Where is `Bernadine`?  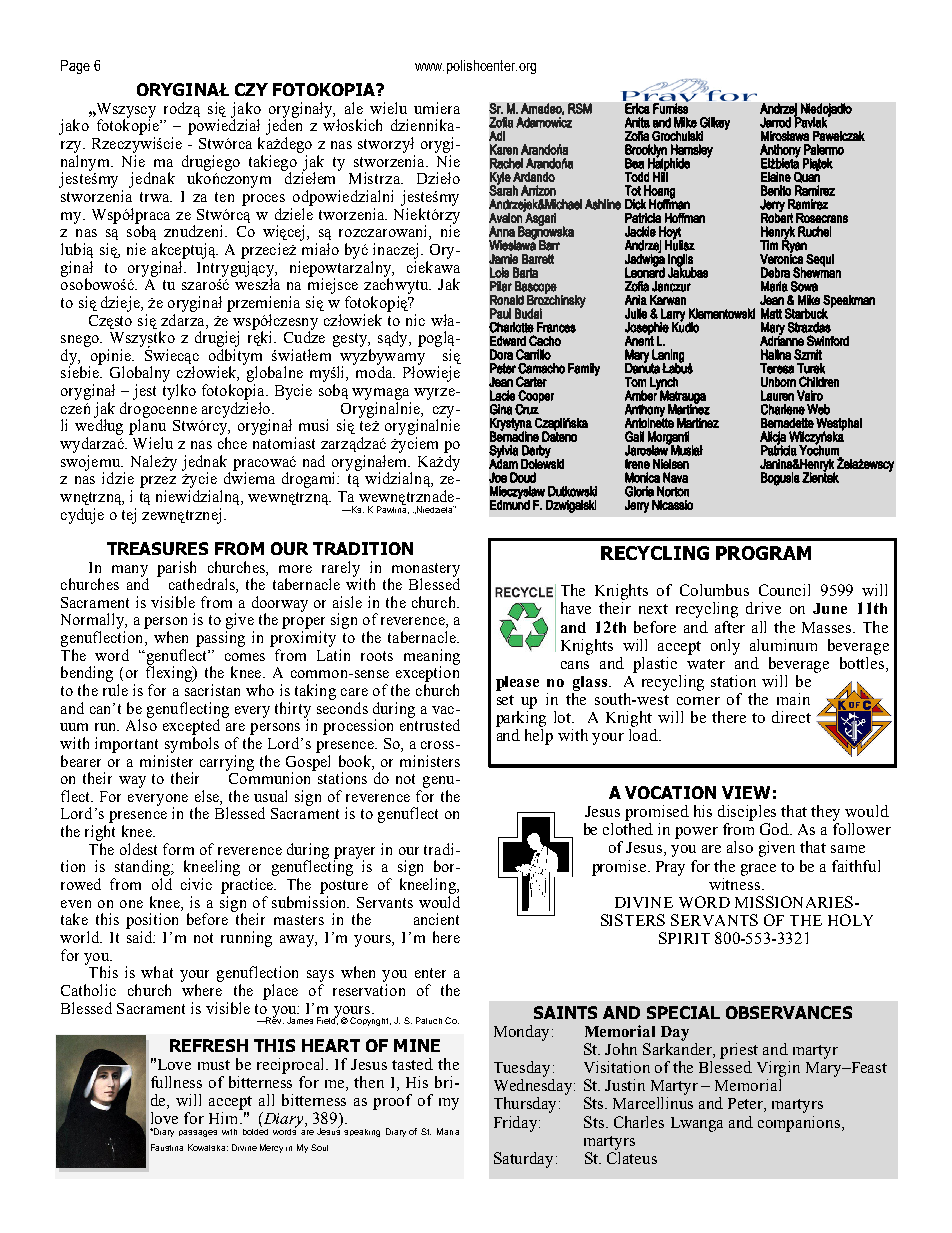 Bernadine is located at coordinates (514, 435).
